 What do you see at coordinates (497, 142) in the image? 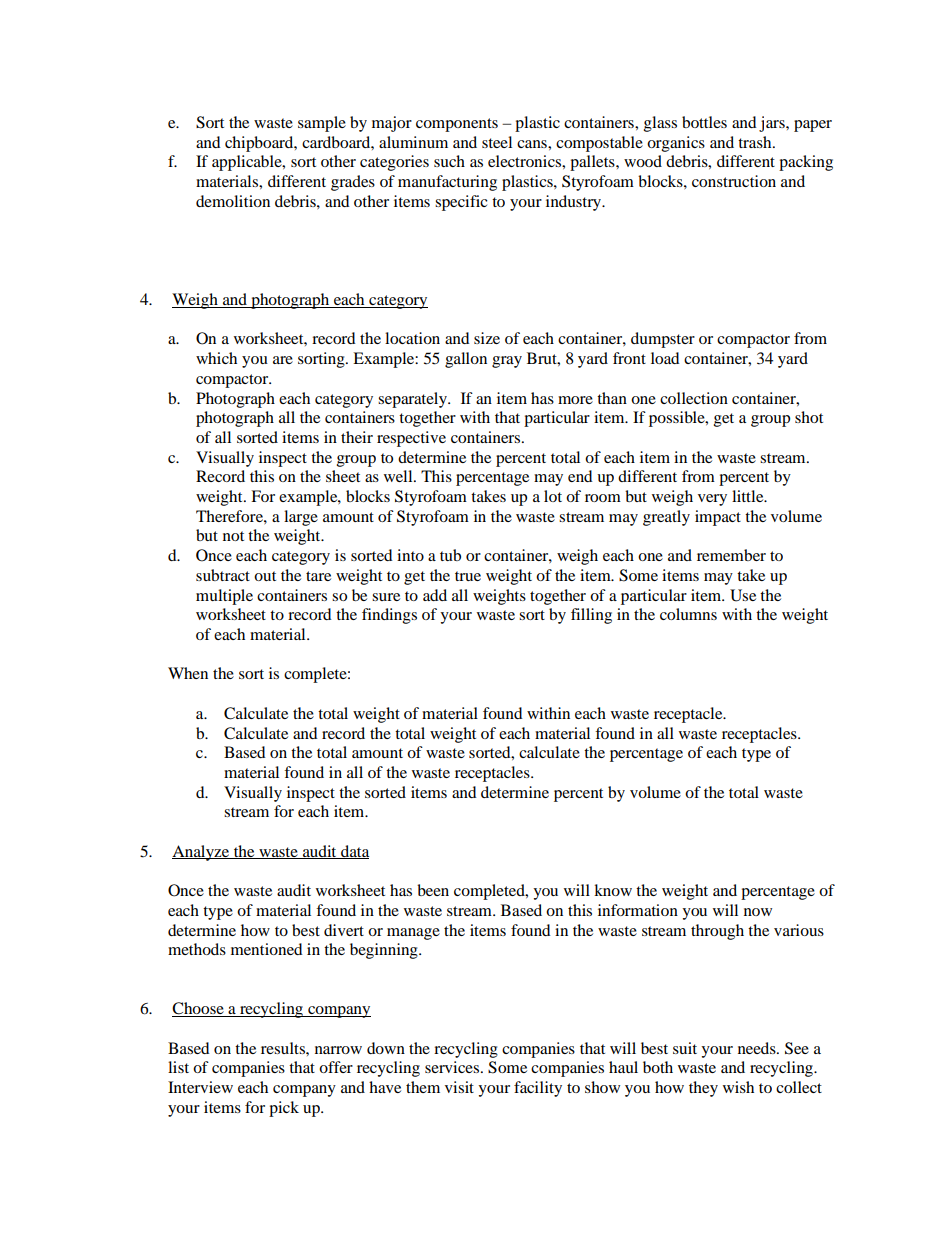
I see `steel` at bounding box center [497, 142].
